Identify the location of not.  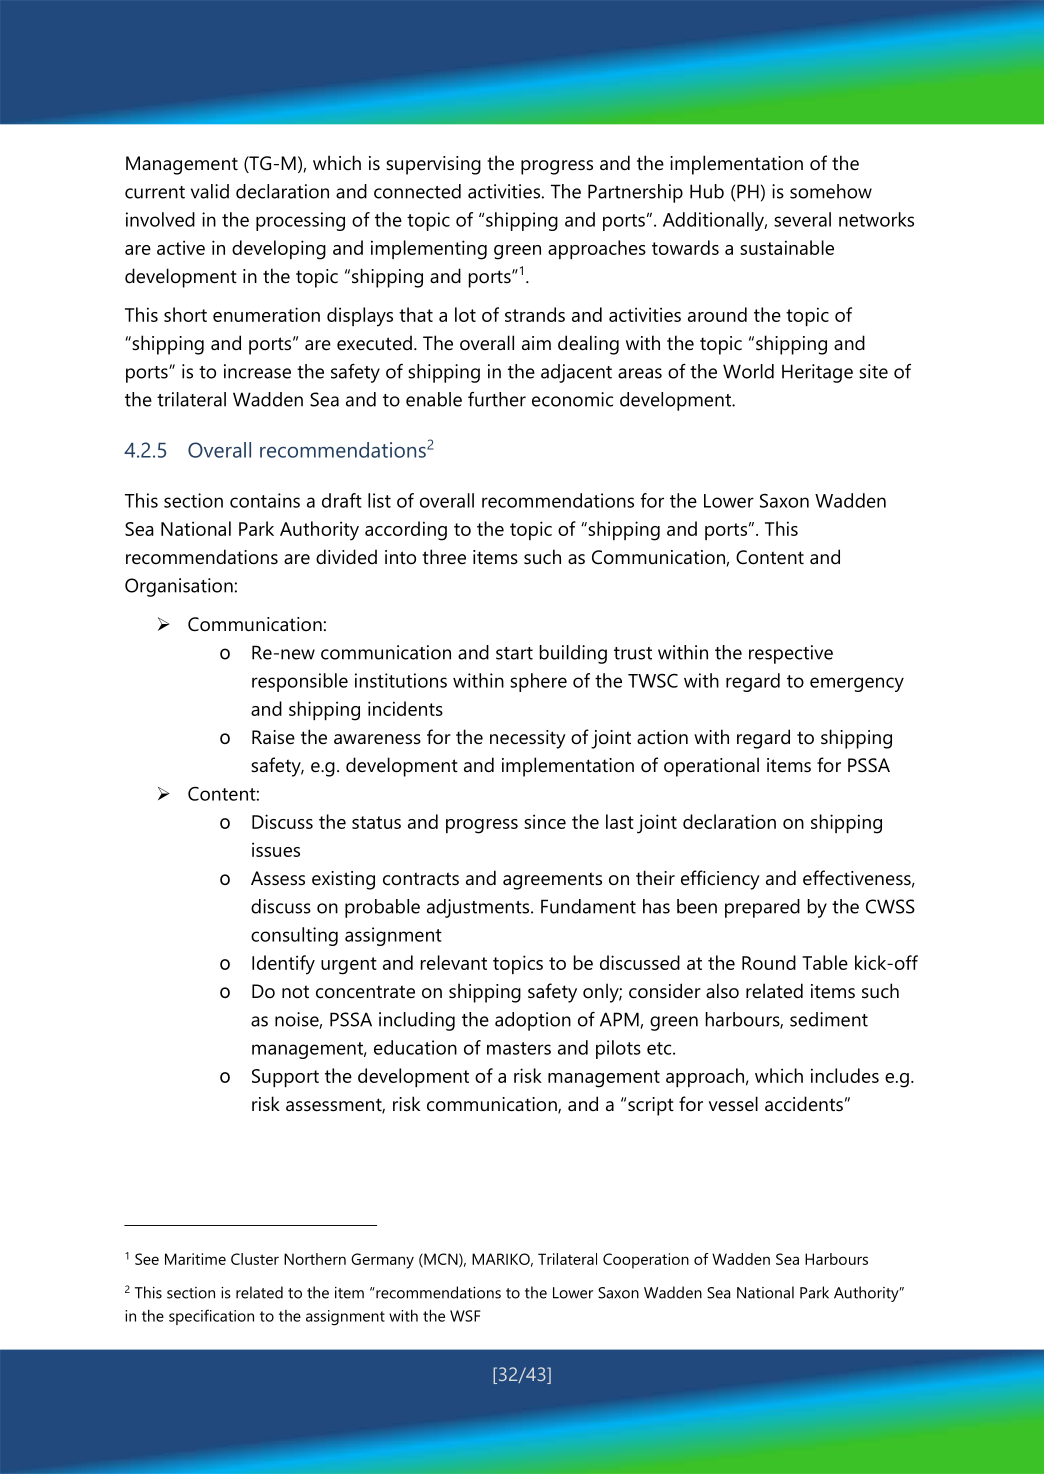
(295, 992).
